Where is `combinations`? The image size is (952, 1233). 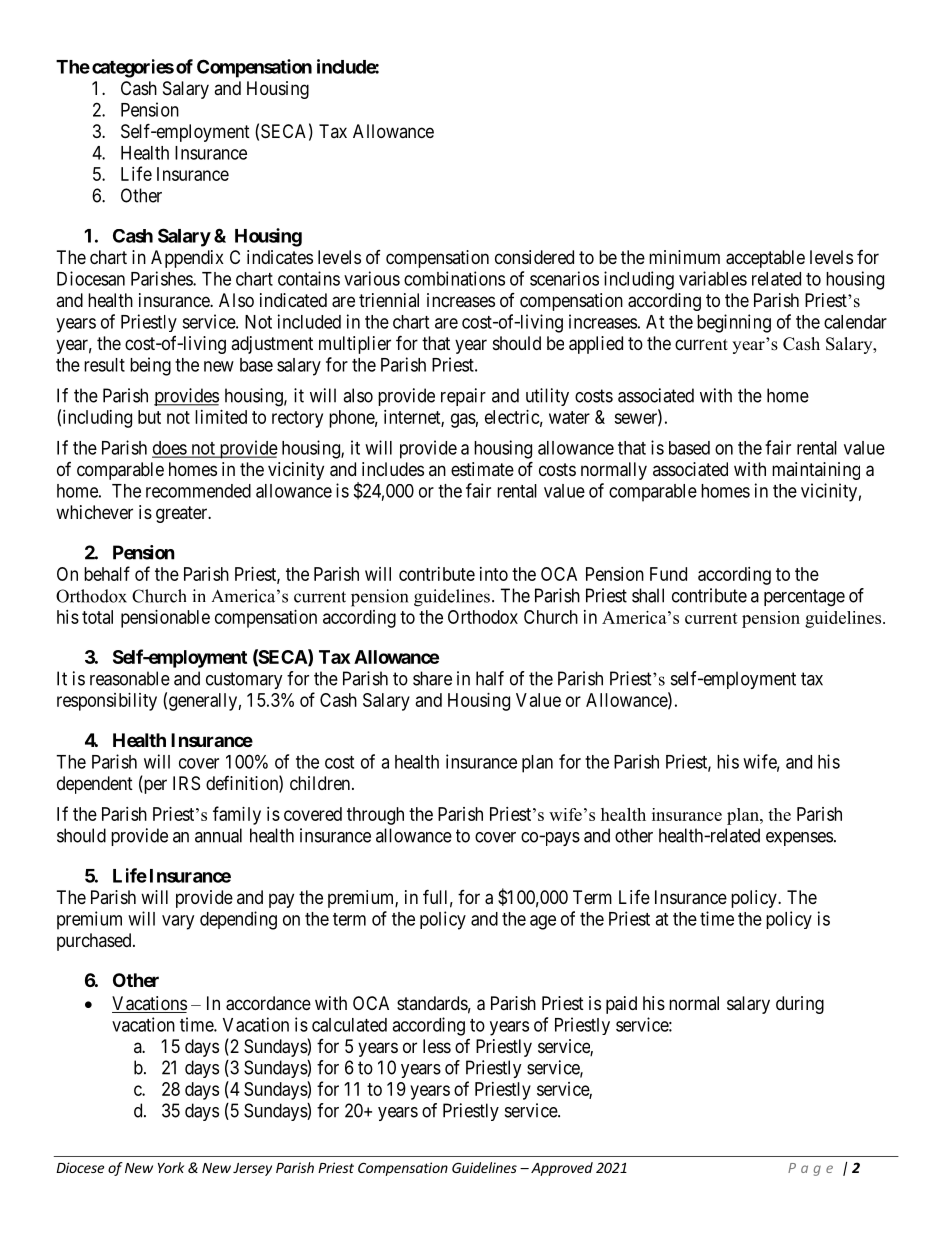 combinations is located at coordinates (454, 278).
